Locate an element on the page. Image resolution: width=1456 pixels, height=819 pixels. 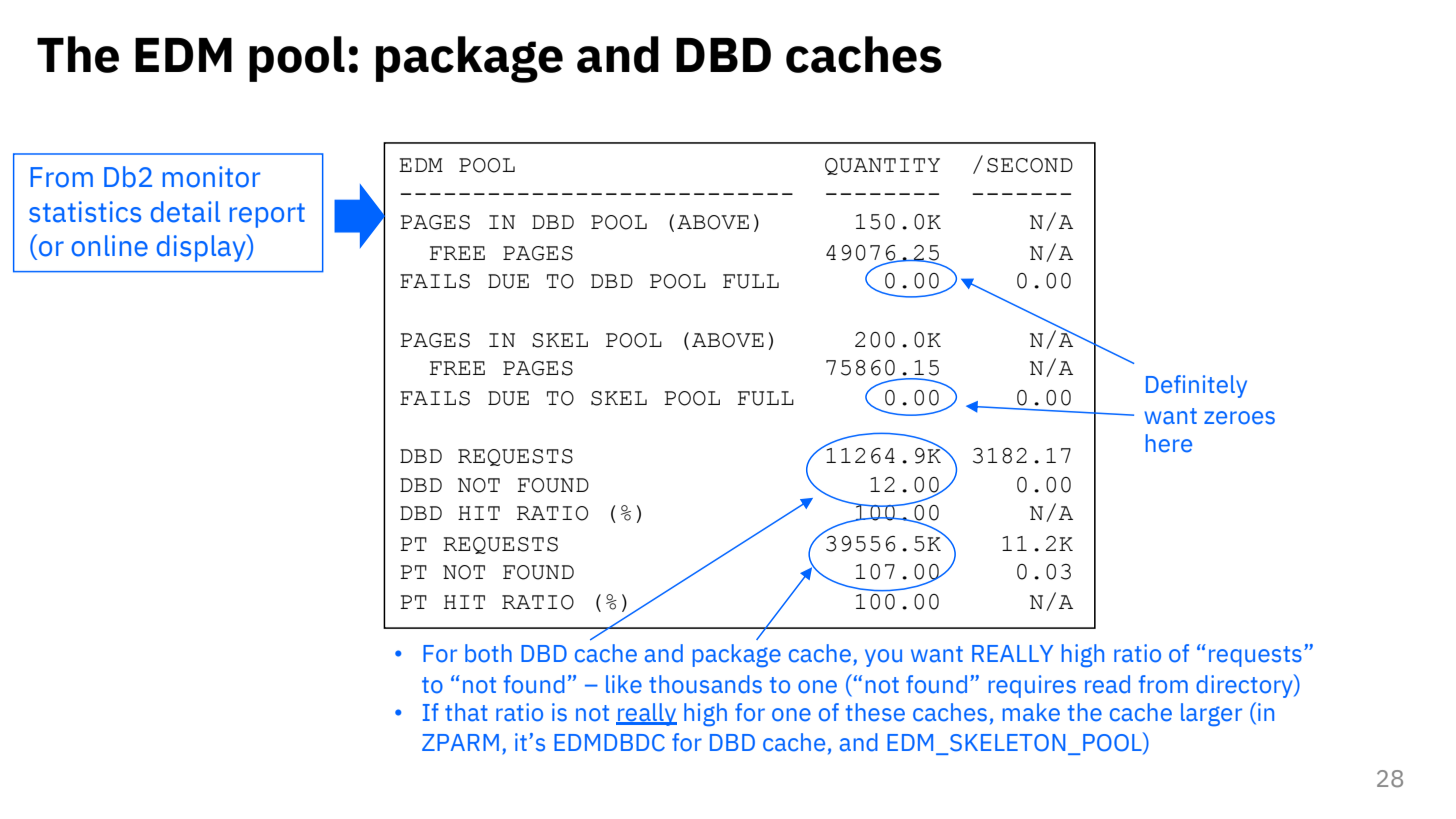
QUANTITY is located at coordinates (882, 166).
